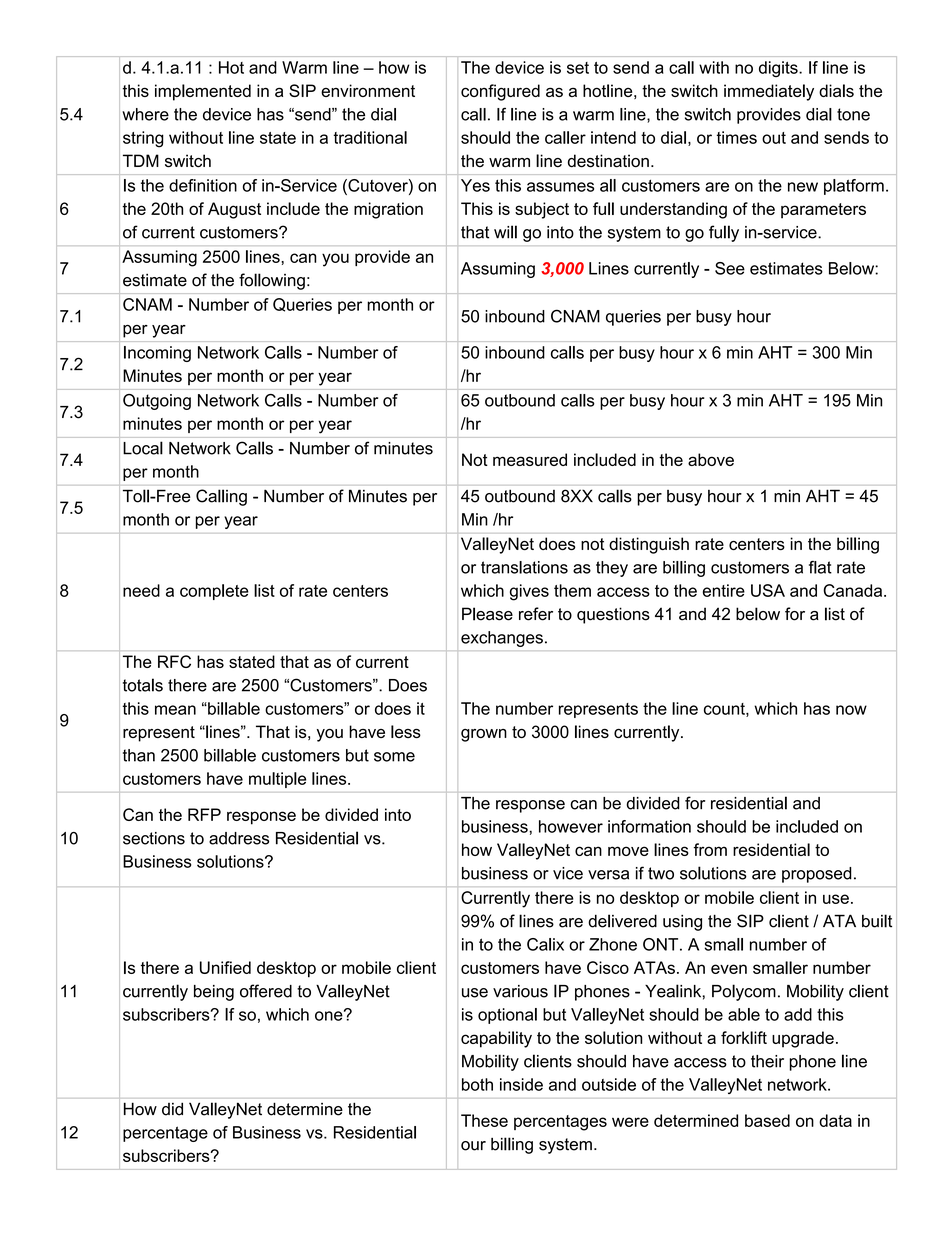 This screenshot has height=1233, width=952. I want to click on complete, so click(214, 592).
